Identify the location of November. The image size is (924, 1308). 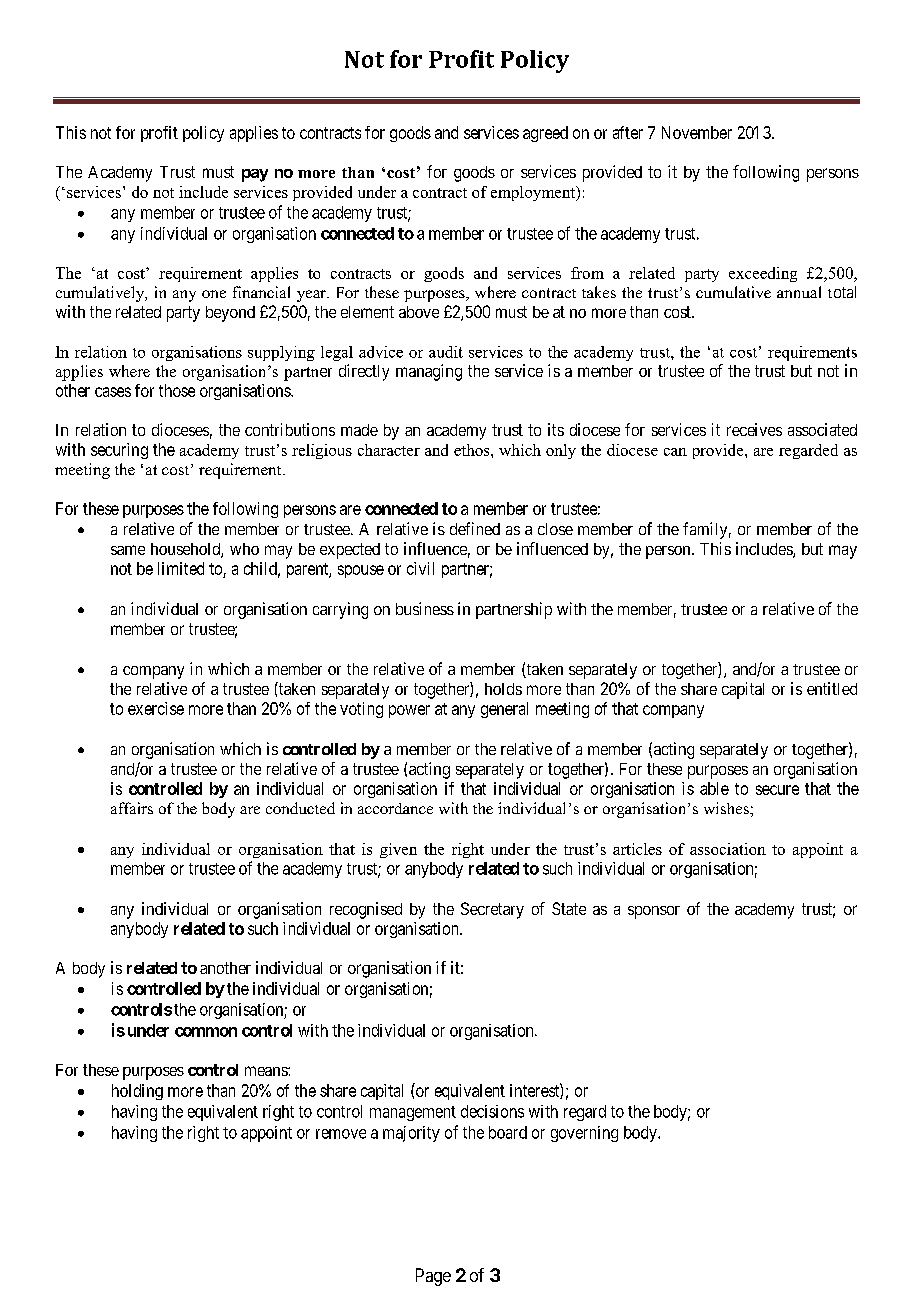
(697, 132).
